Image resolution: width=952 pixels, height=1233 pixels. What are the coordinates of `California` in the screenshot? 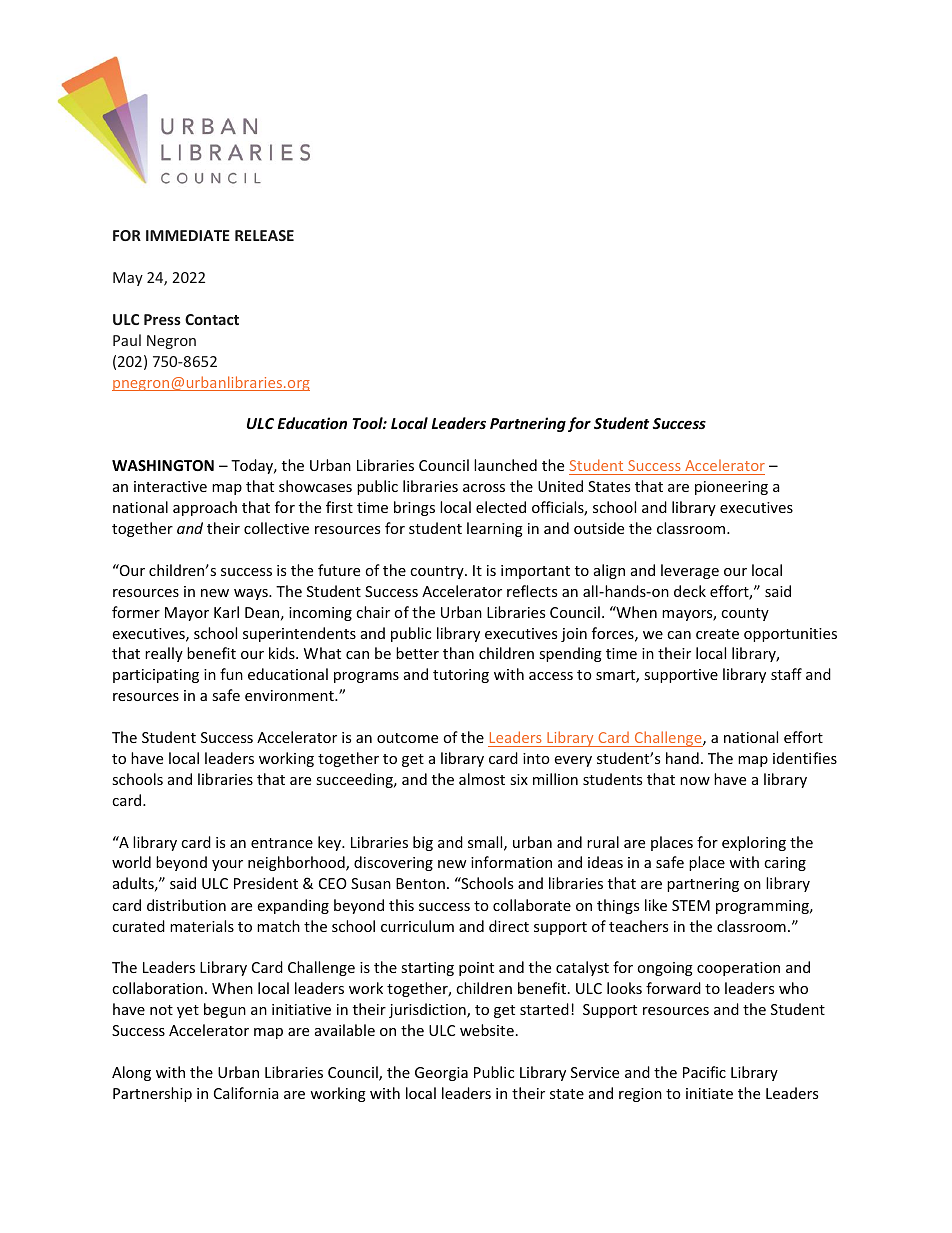 It's located at (246, 1093).
